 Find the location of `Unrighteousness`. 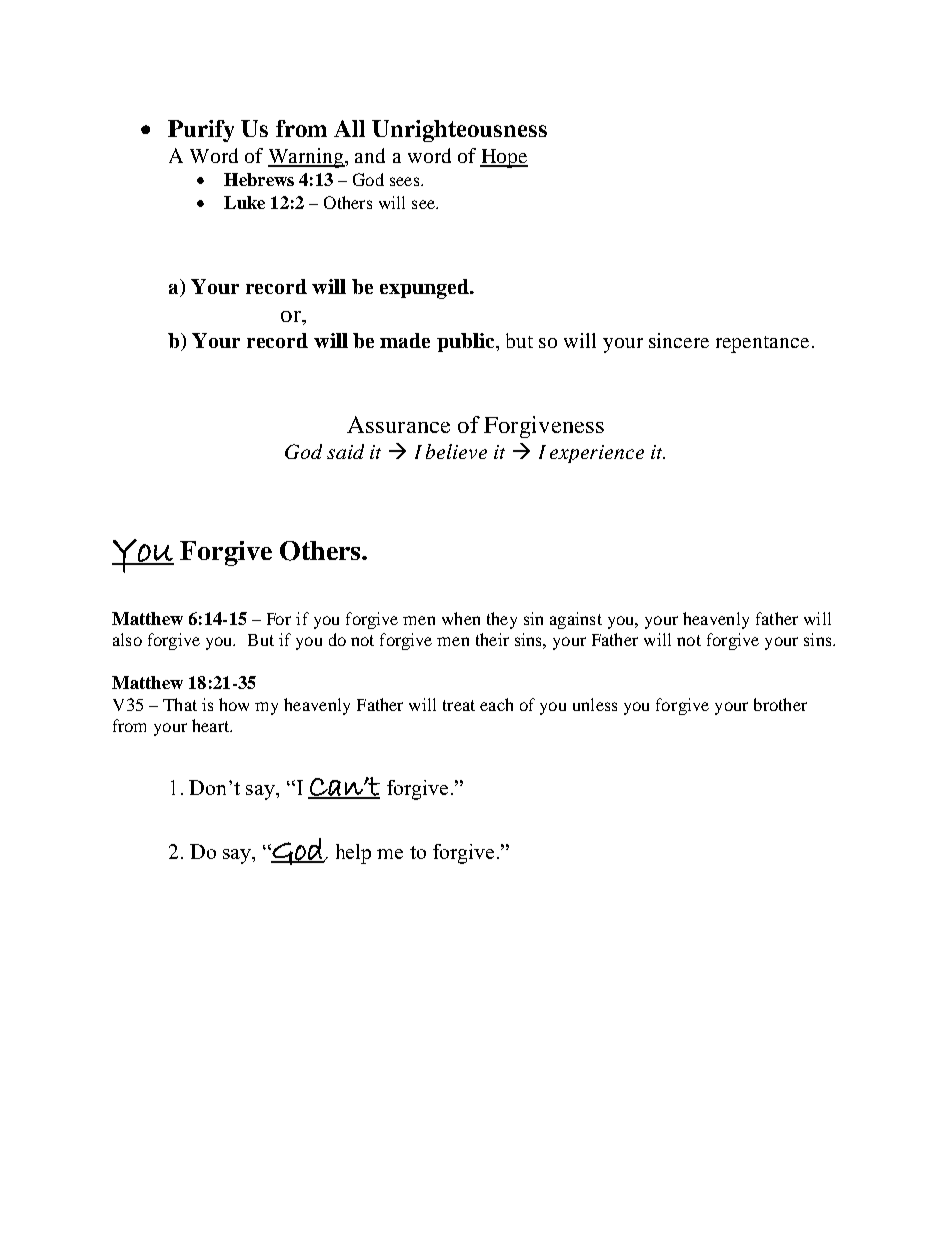

Unrighteousness is located at coordinates (459, 131).
